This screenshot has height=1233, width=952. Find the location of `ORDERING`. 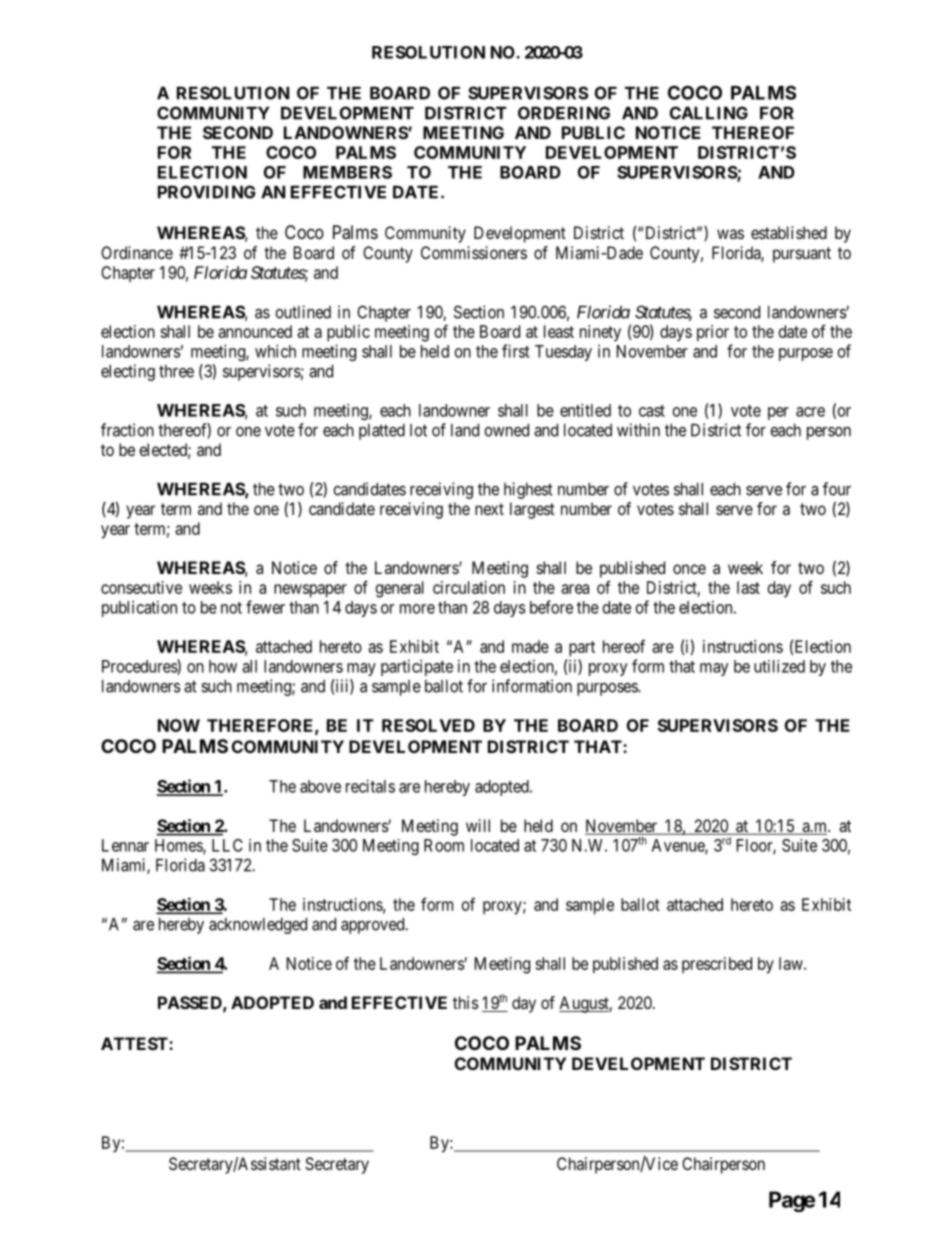

ORDERING is located at coordinates (564, 113).
